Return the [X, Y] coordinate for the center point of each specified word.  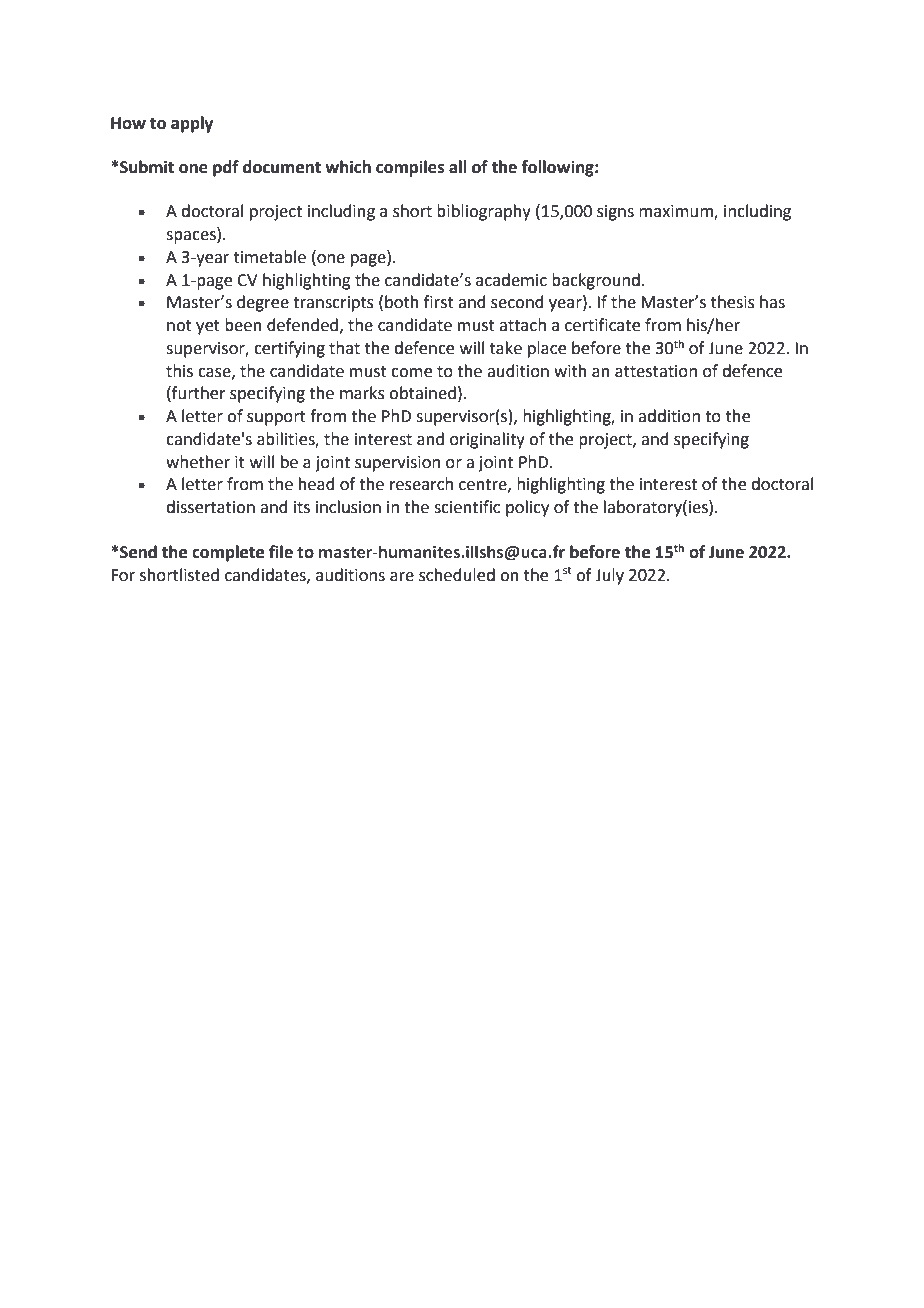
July [609, 576]
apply [192, 124]
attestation [656, 371]
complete [228, 553]
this [179, 371]
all [458, 167]
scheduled [457, 575]
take [506, 348]
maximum [677, 212]
